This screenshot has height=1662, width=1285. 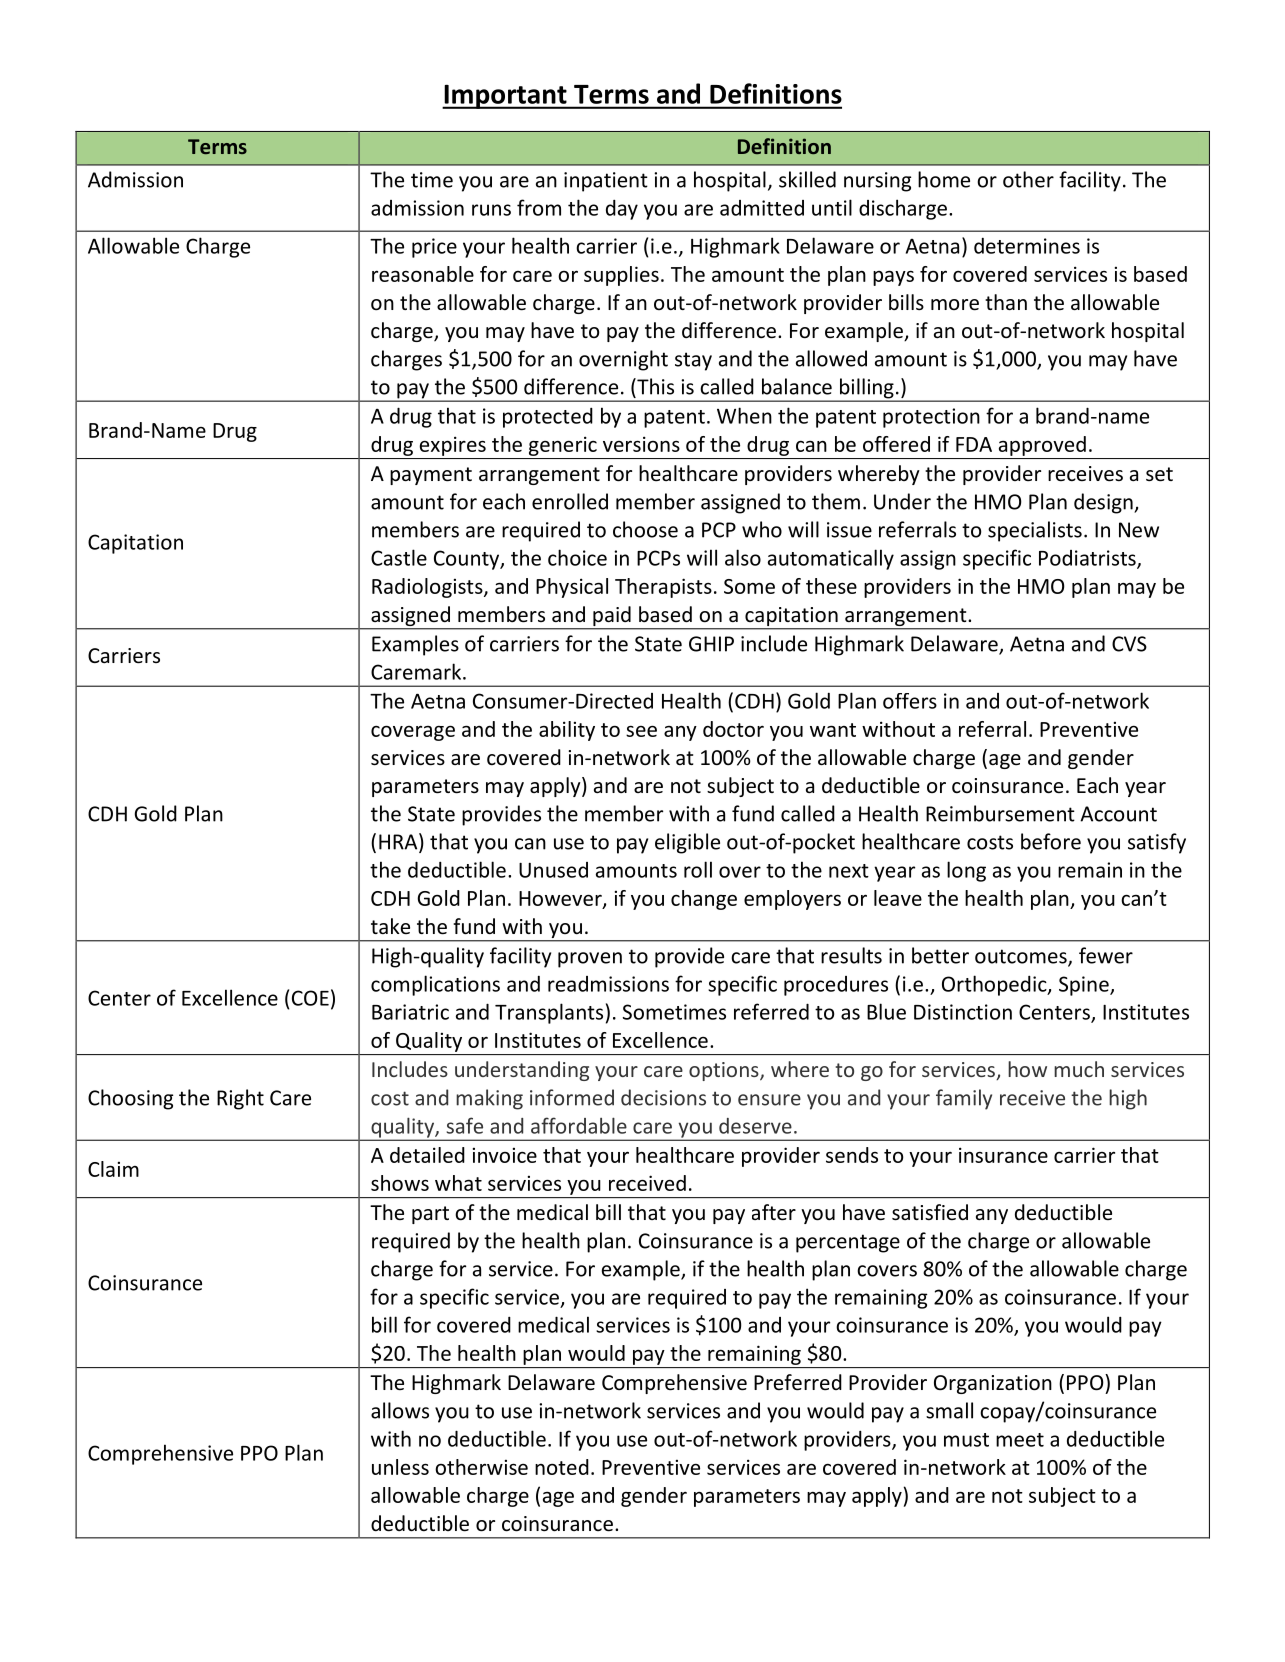 I want to click on price, so click(x=434, y=248).
